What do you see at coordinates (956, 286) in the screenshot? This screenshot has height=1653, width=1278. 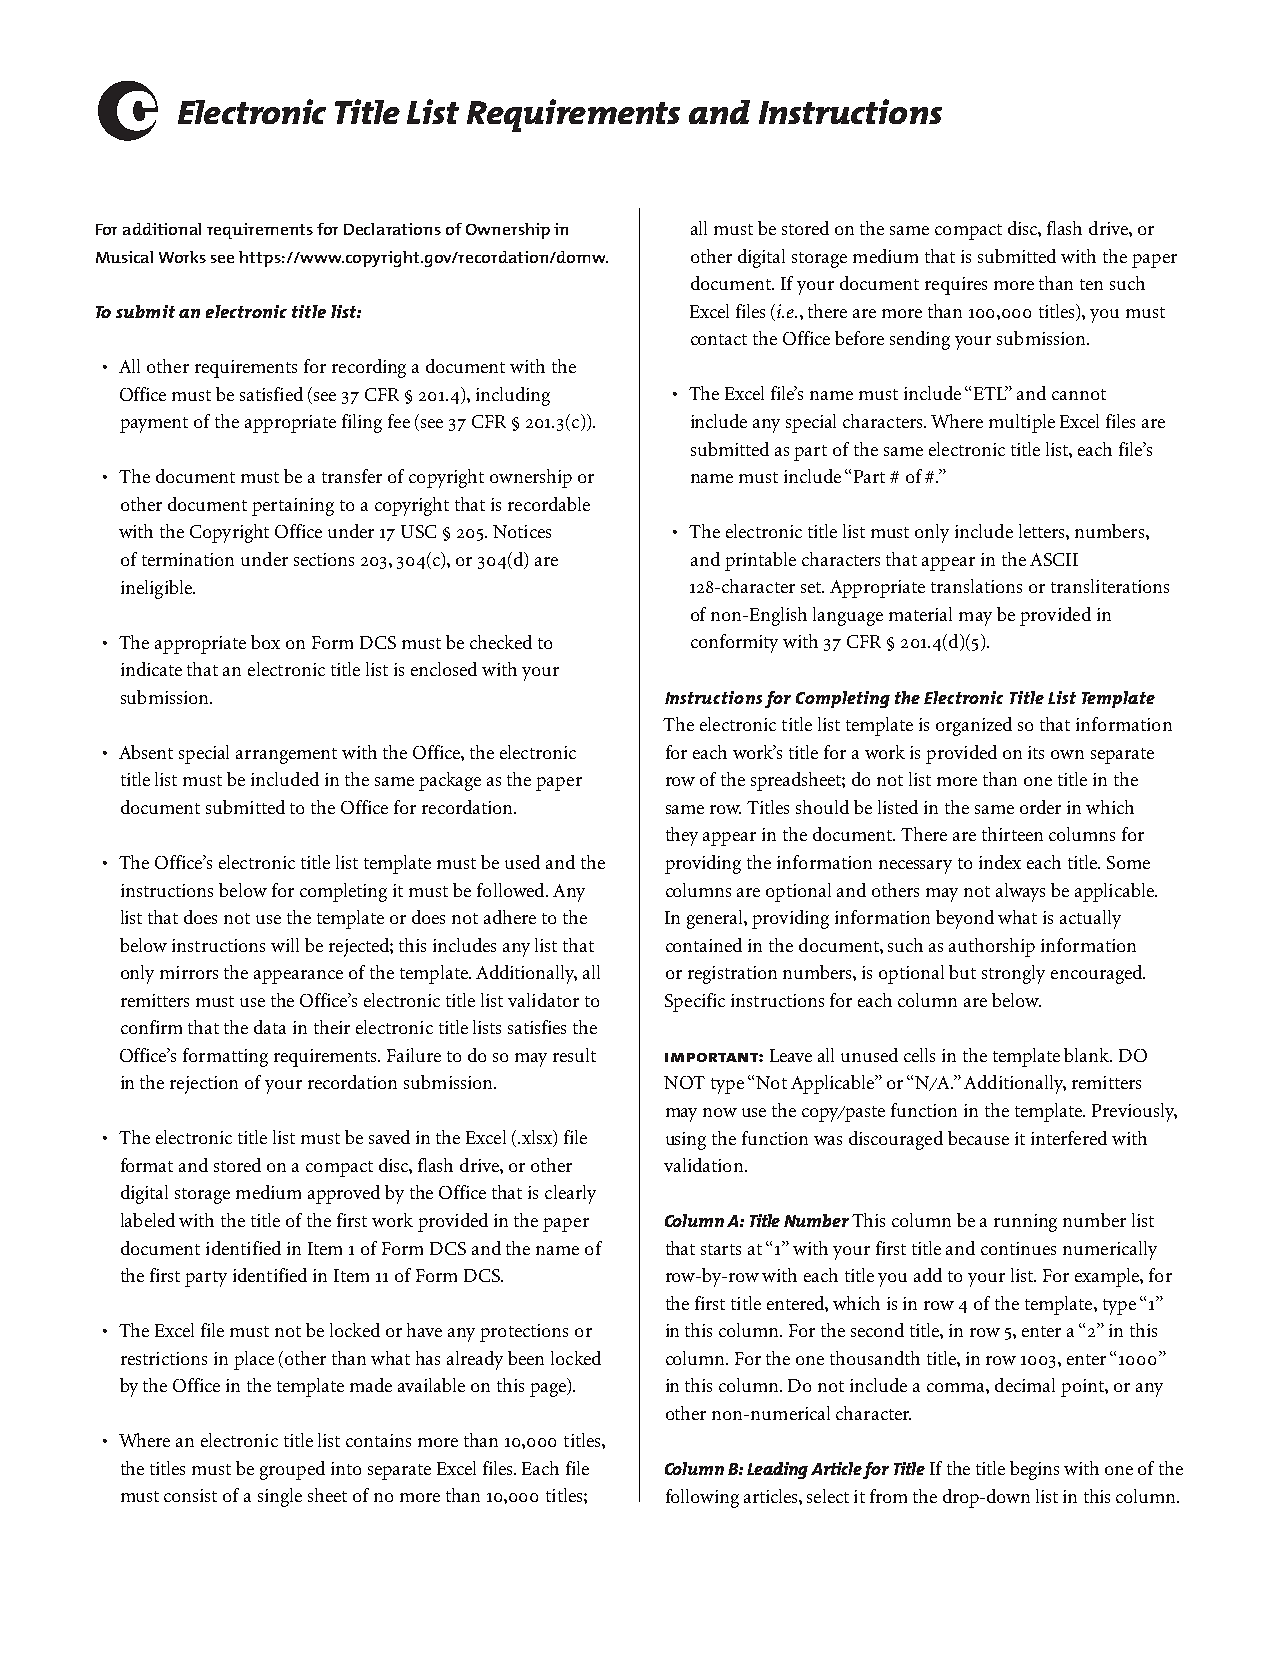 I see `requires` at bounding box center [956, 286].
